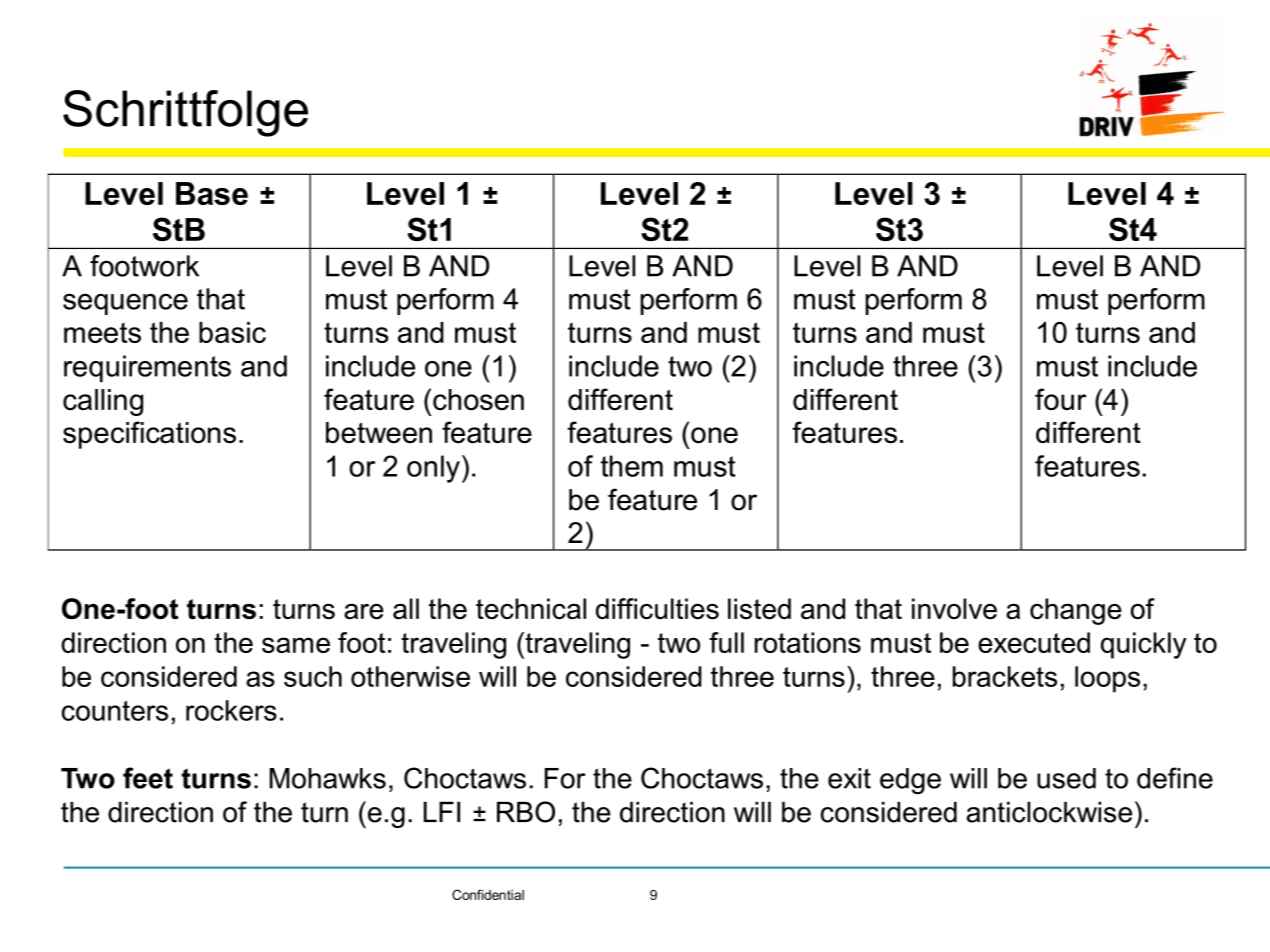 The height and width of the screenshot is (952, 1270). What do you see at coordinates (1061, 399) in the screenshot?
I see `four` at bounding box center [1061, 399].
